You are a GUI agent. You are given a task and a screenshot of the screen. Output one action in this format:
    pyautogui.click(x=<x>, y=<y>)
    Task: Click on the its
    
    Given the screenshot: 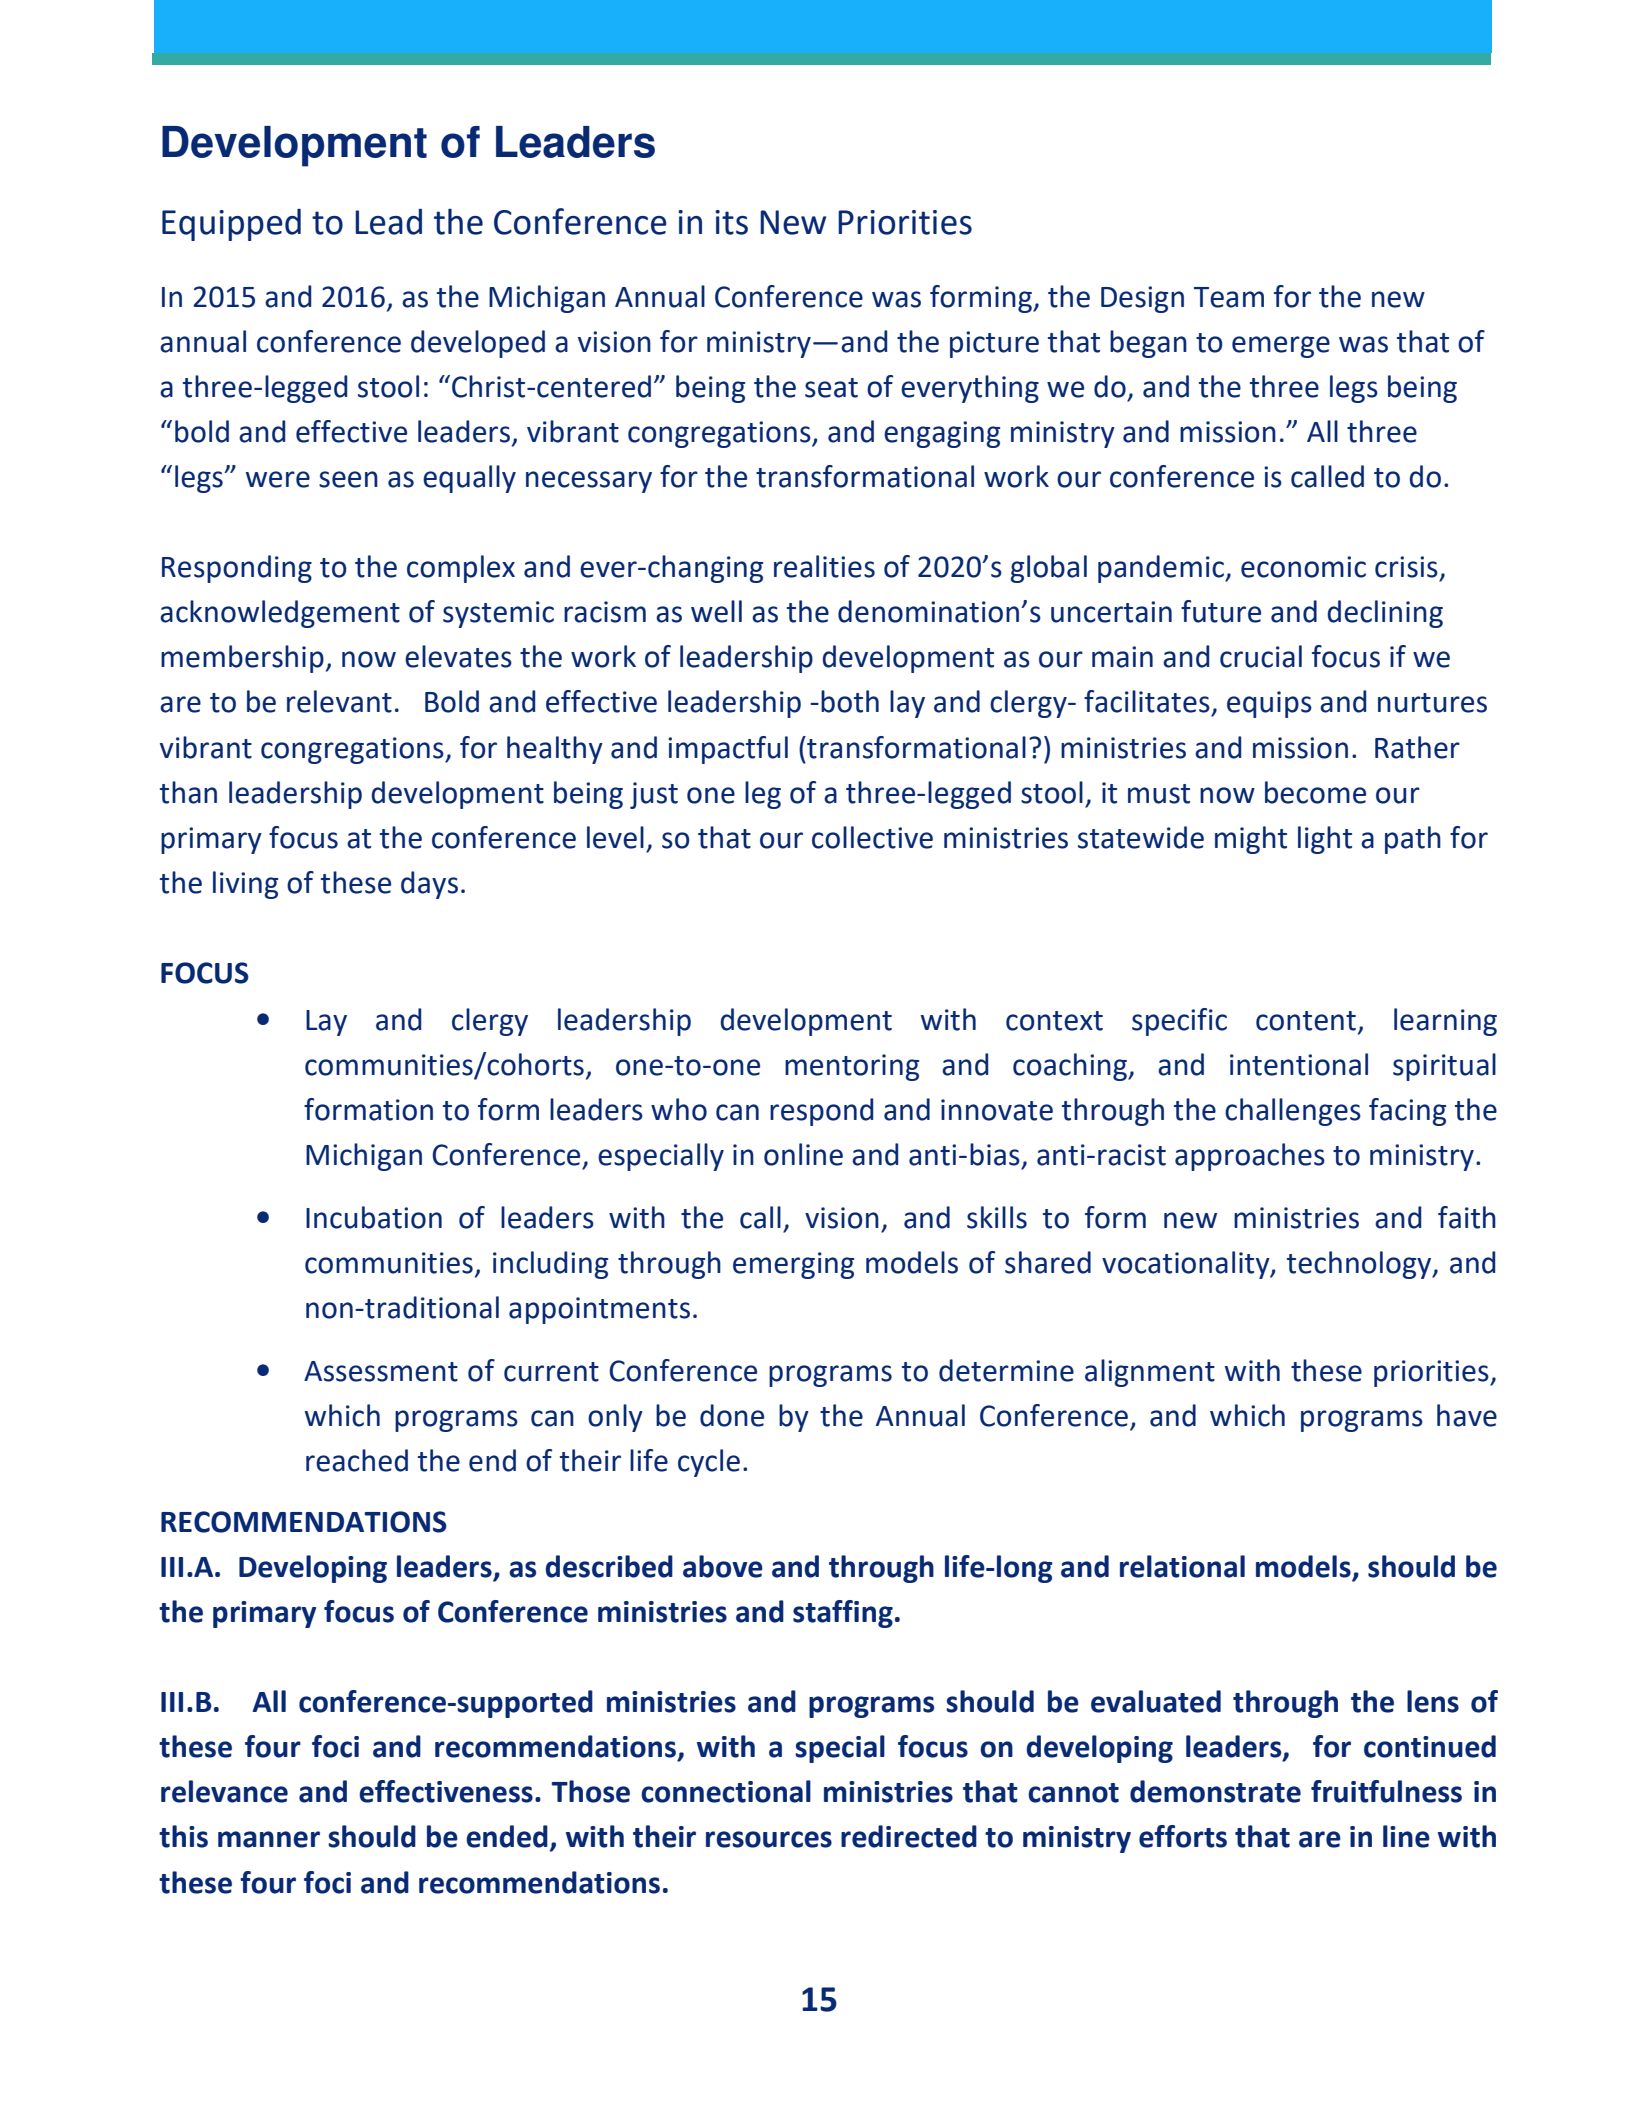 What is the action you would take?
    pyautogui.click(x=731, y=222)
